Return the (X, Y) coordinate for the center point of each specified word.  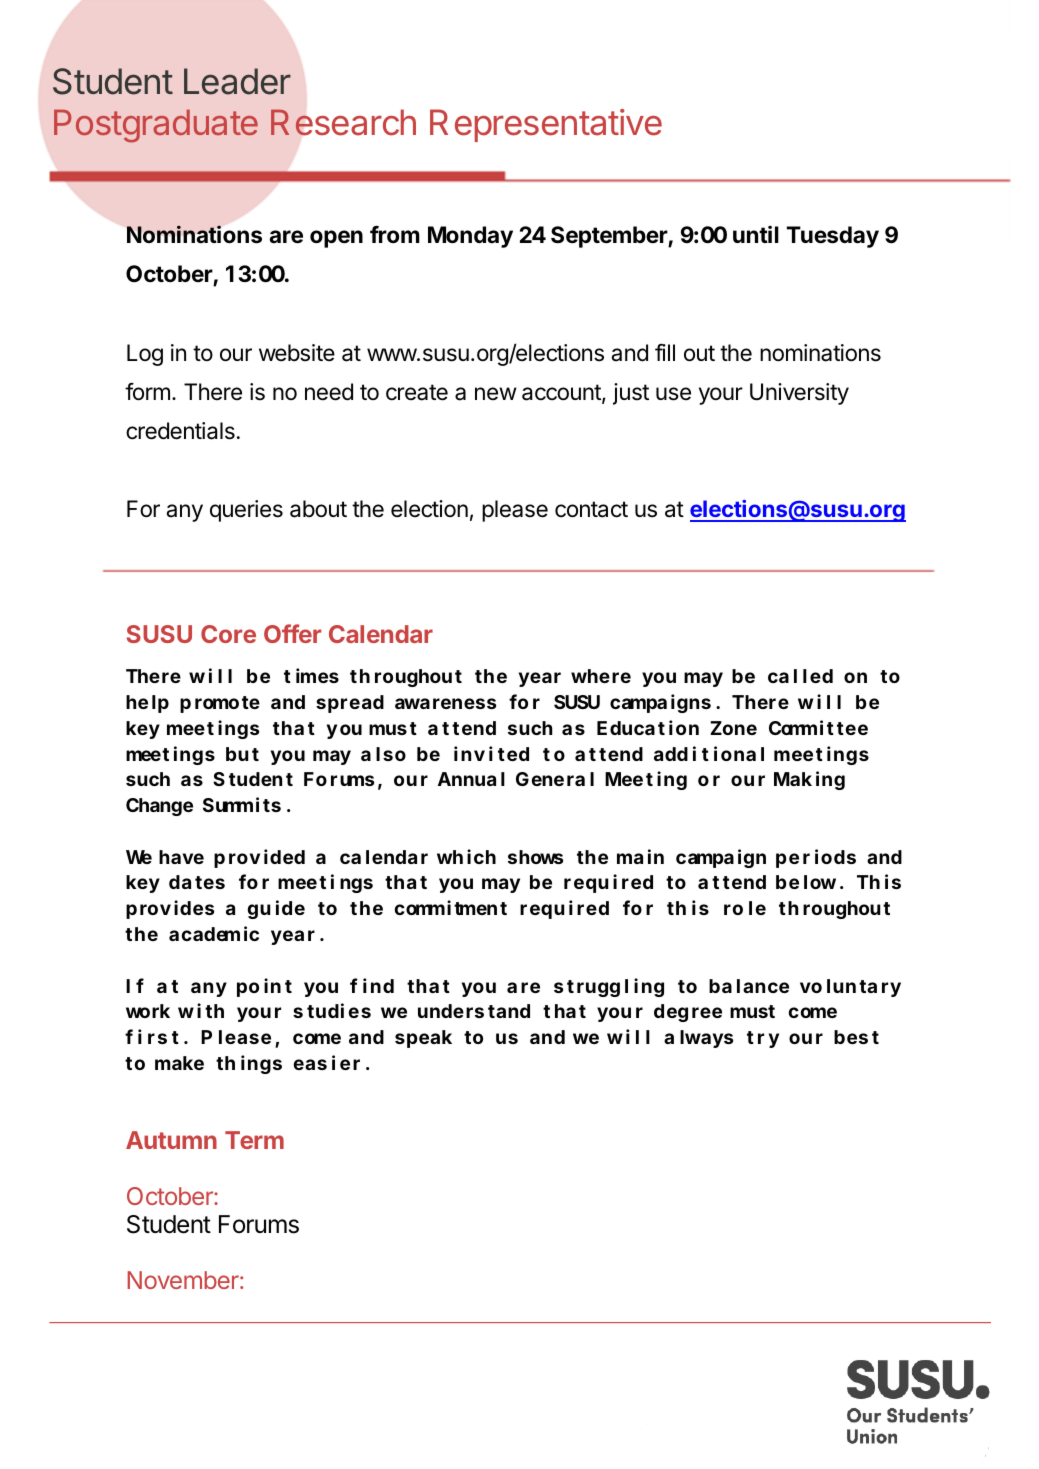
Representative (546, 125)
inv (469, 753)
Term (254, 1140)
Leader (237, 81)
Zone (733, 728)
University (799, 394)
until (756, 234)
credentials (180, 431)
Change (159, 807)
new (496, 394)
